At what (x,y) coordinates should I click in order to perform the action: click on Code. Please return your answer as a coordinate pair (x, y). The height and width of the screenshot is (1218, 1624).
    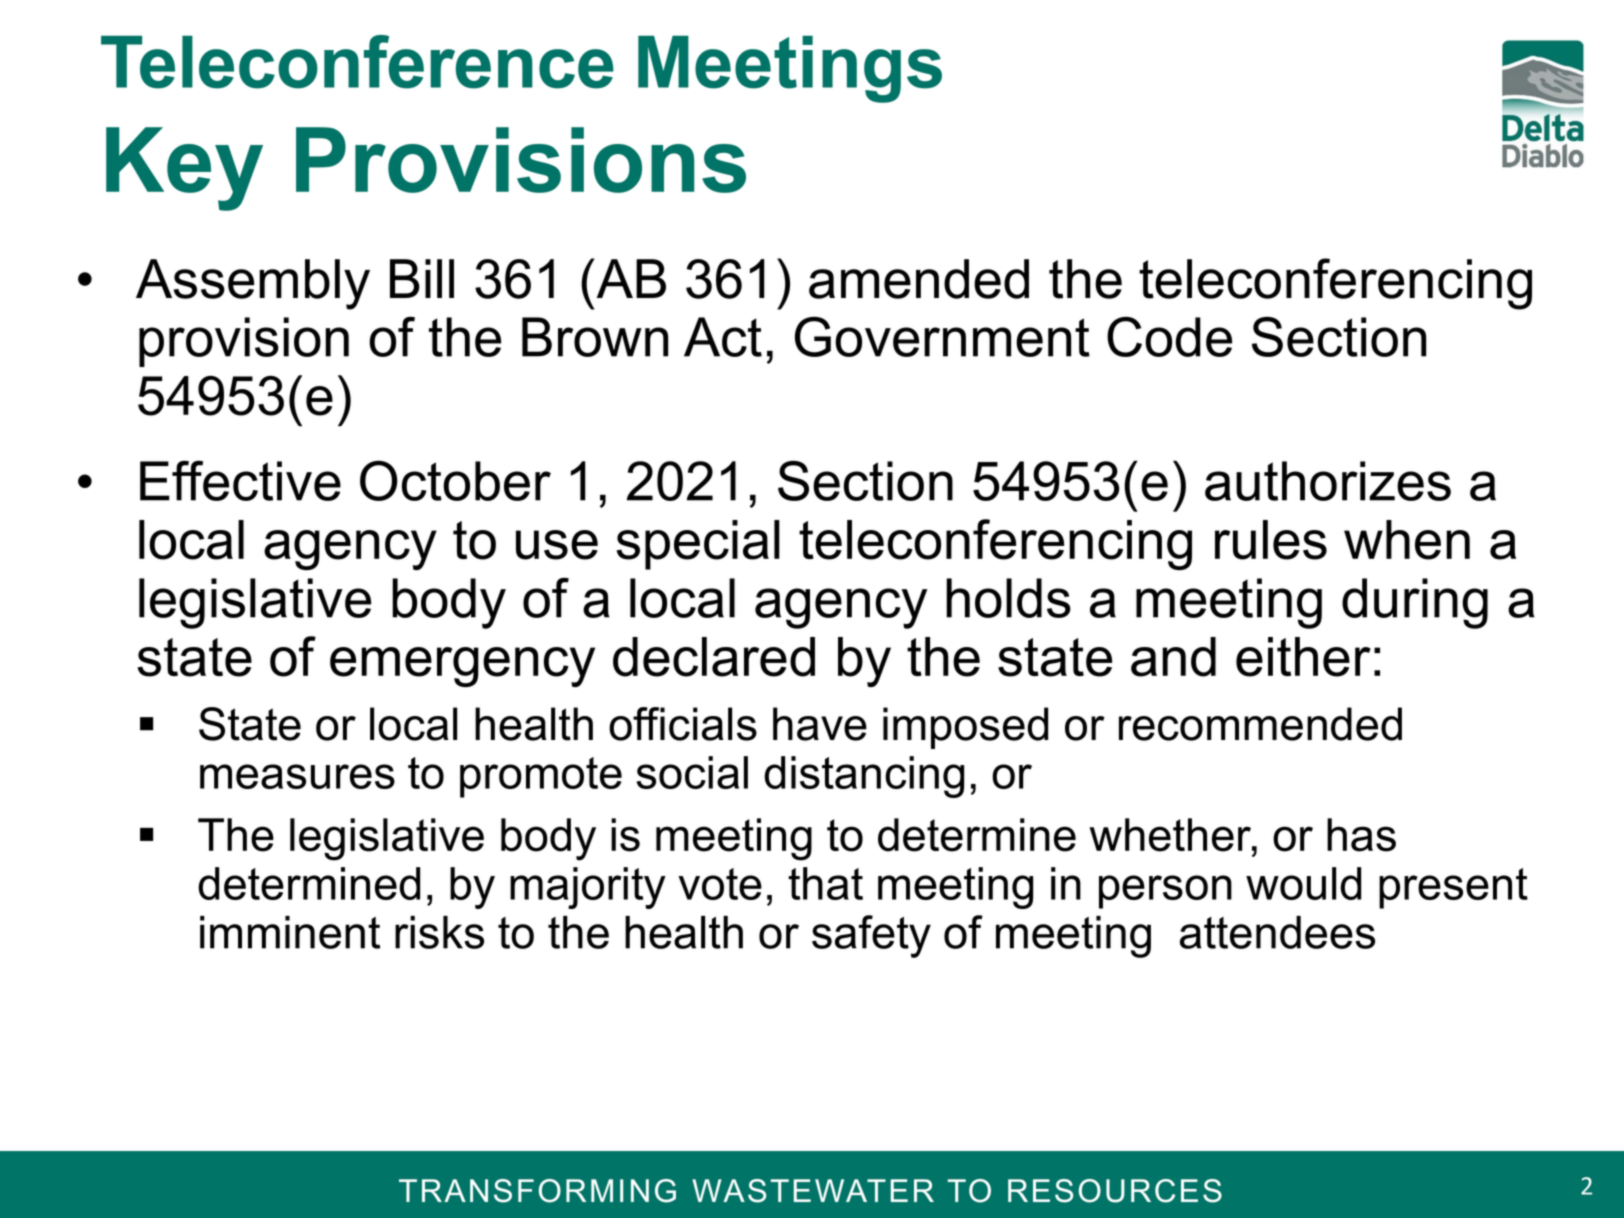
    Looking at the image, I should click on (1169, 337).
